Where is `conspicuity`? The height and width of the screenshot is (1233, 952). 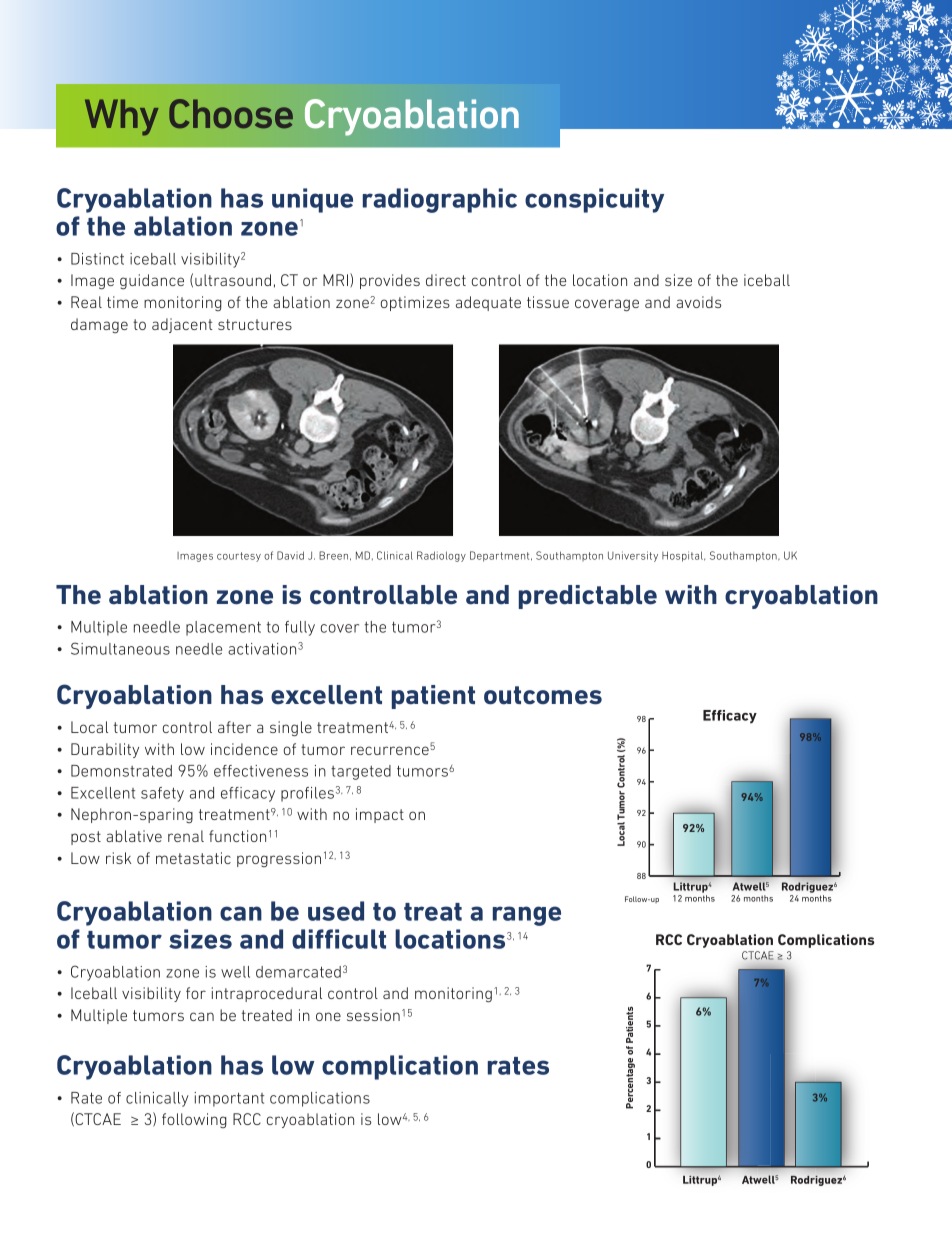
conspicuity is located at coordinates (594, 200).
